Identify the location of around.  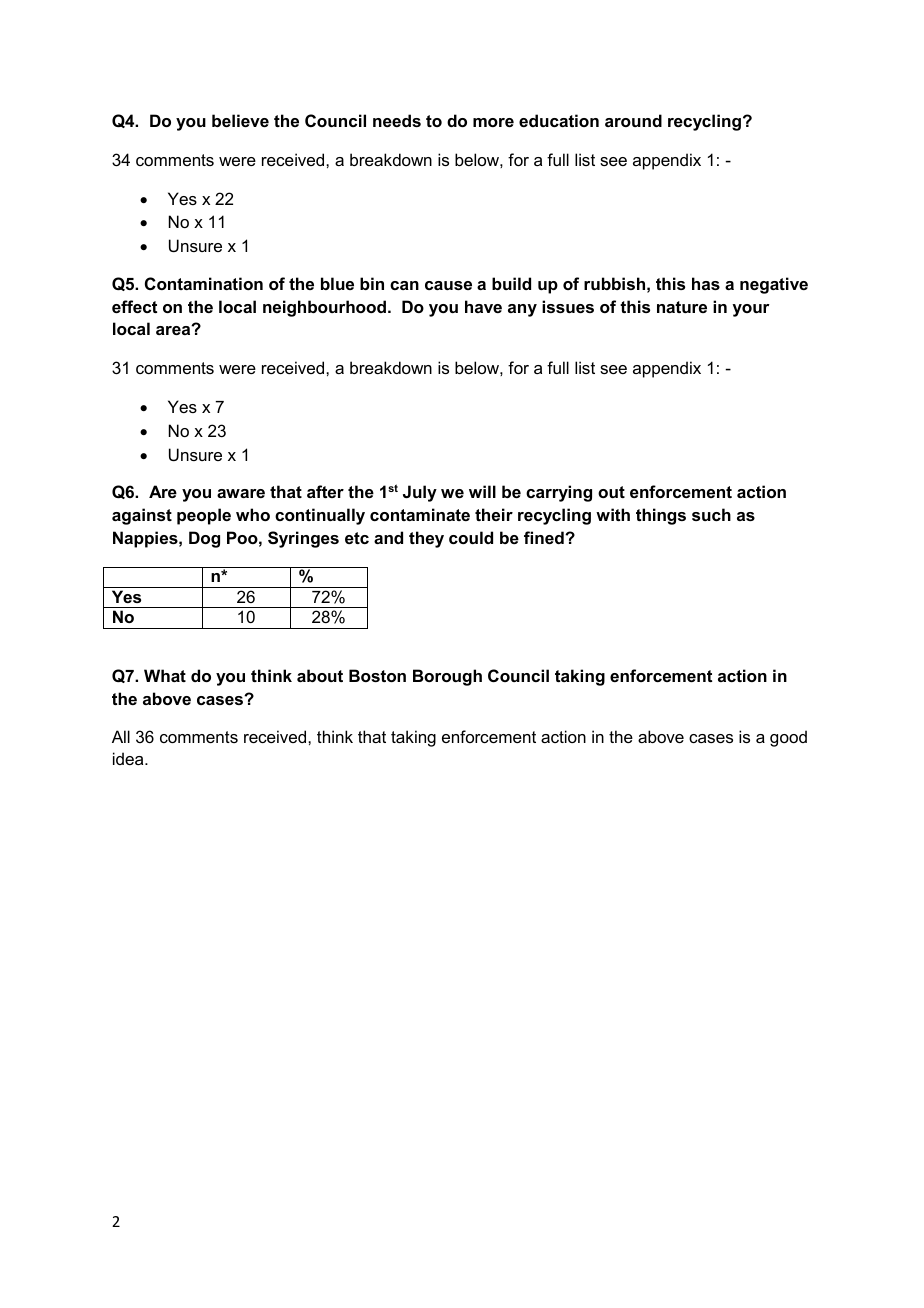
(633, 120).
